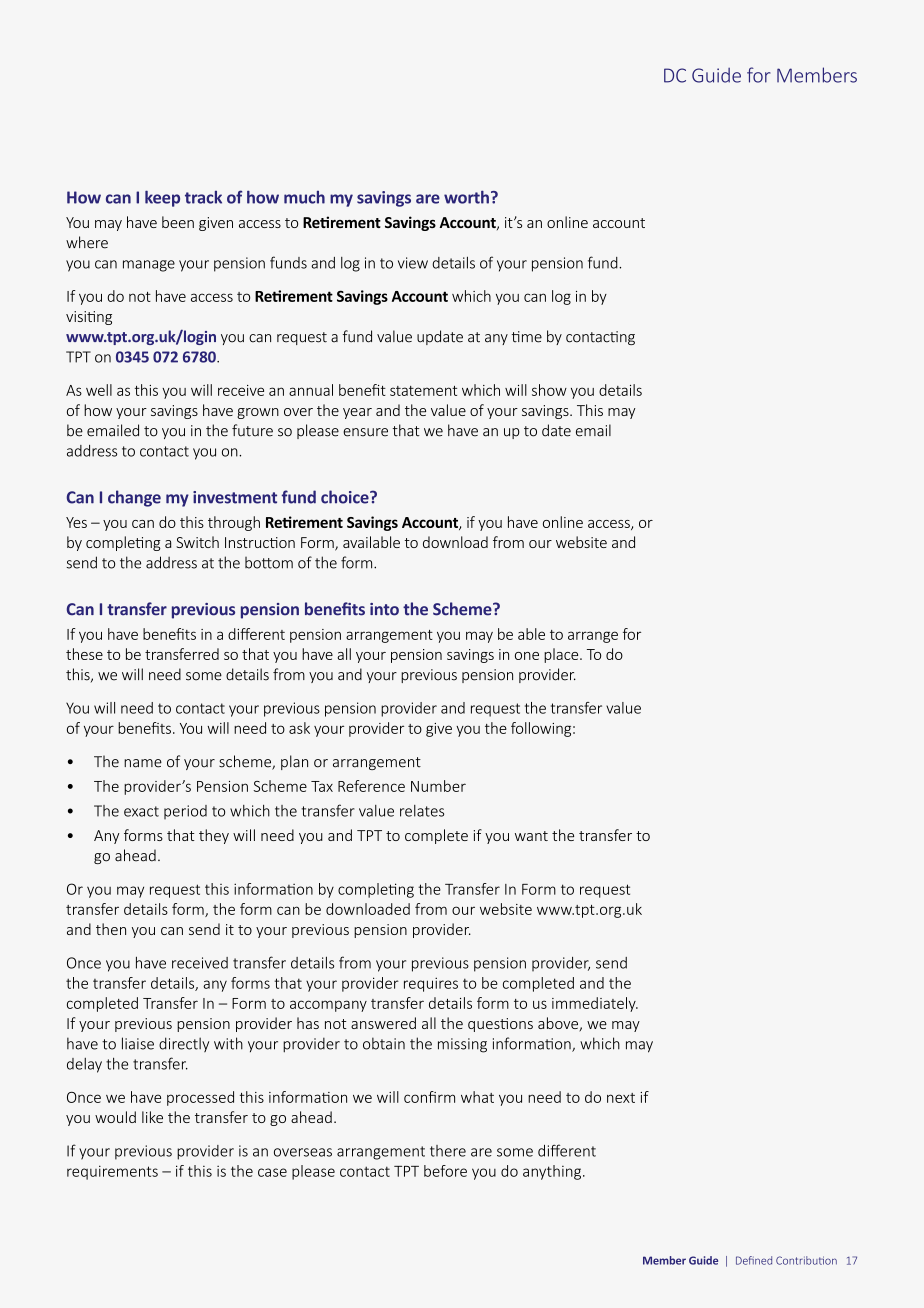 This page has height=1308, width=924. What do you see at coordinates (431, 984) in the page?
I see `requires` at bounding box center [431, 984].
